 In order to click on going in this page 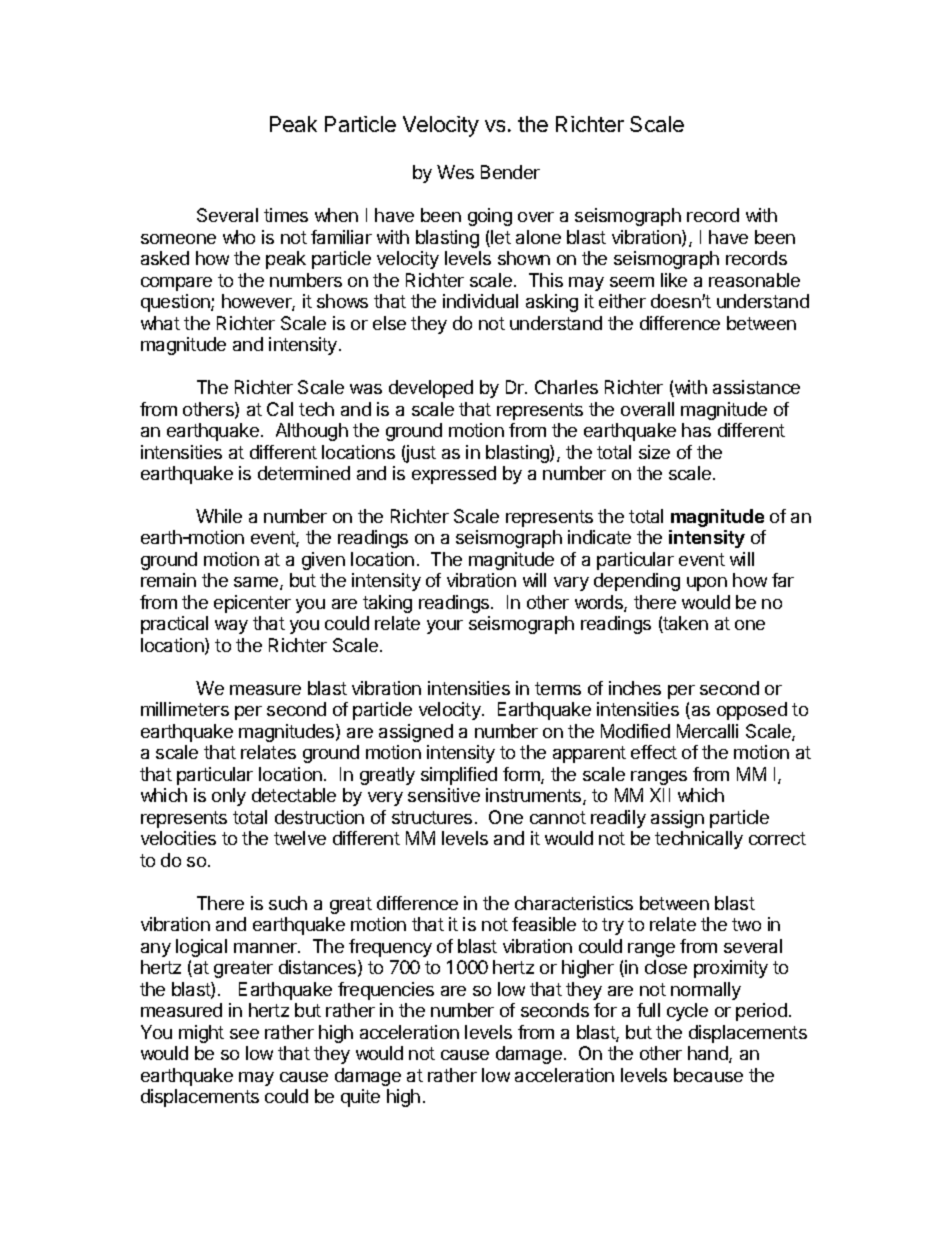, I will do `click(490, 217)`.
